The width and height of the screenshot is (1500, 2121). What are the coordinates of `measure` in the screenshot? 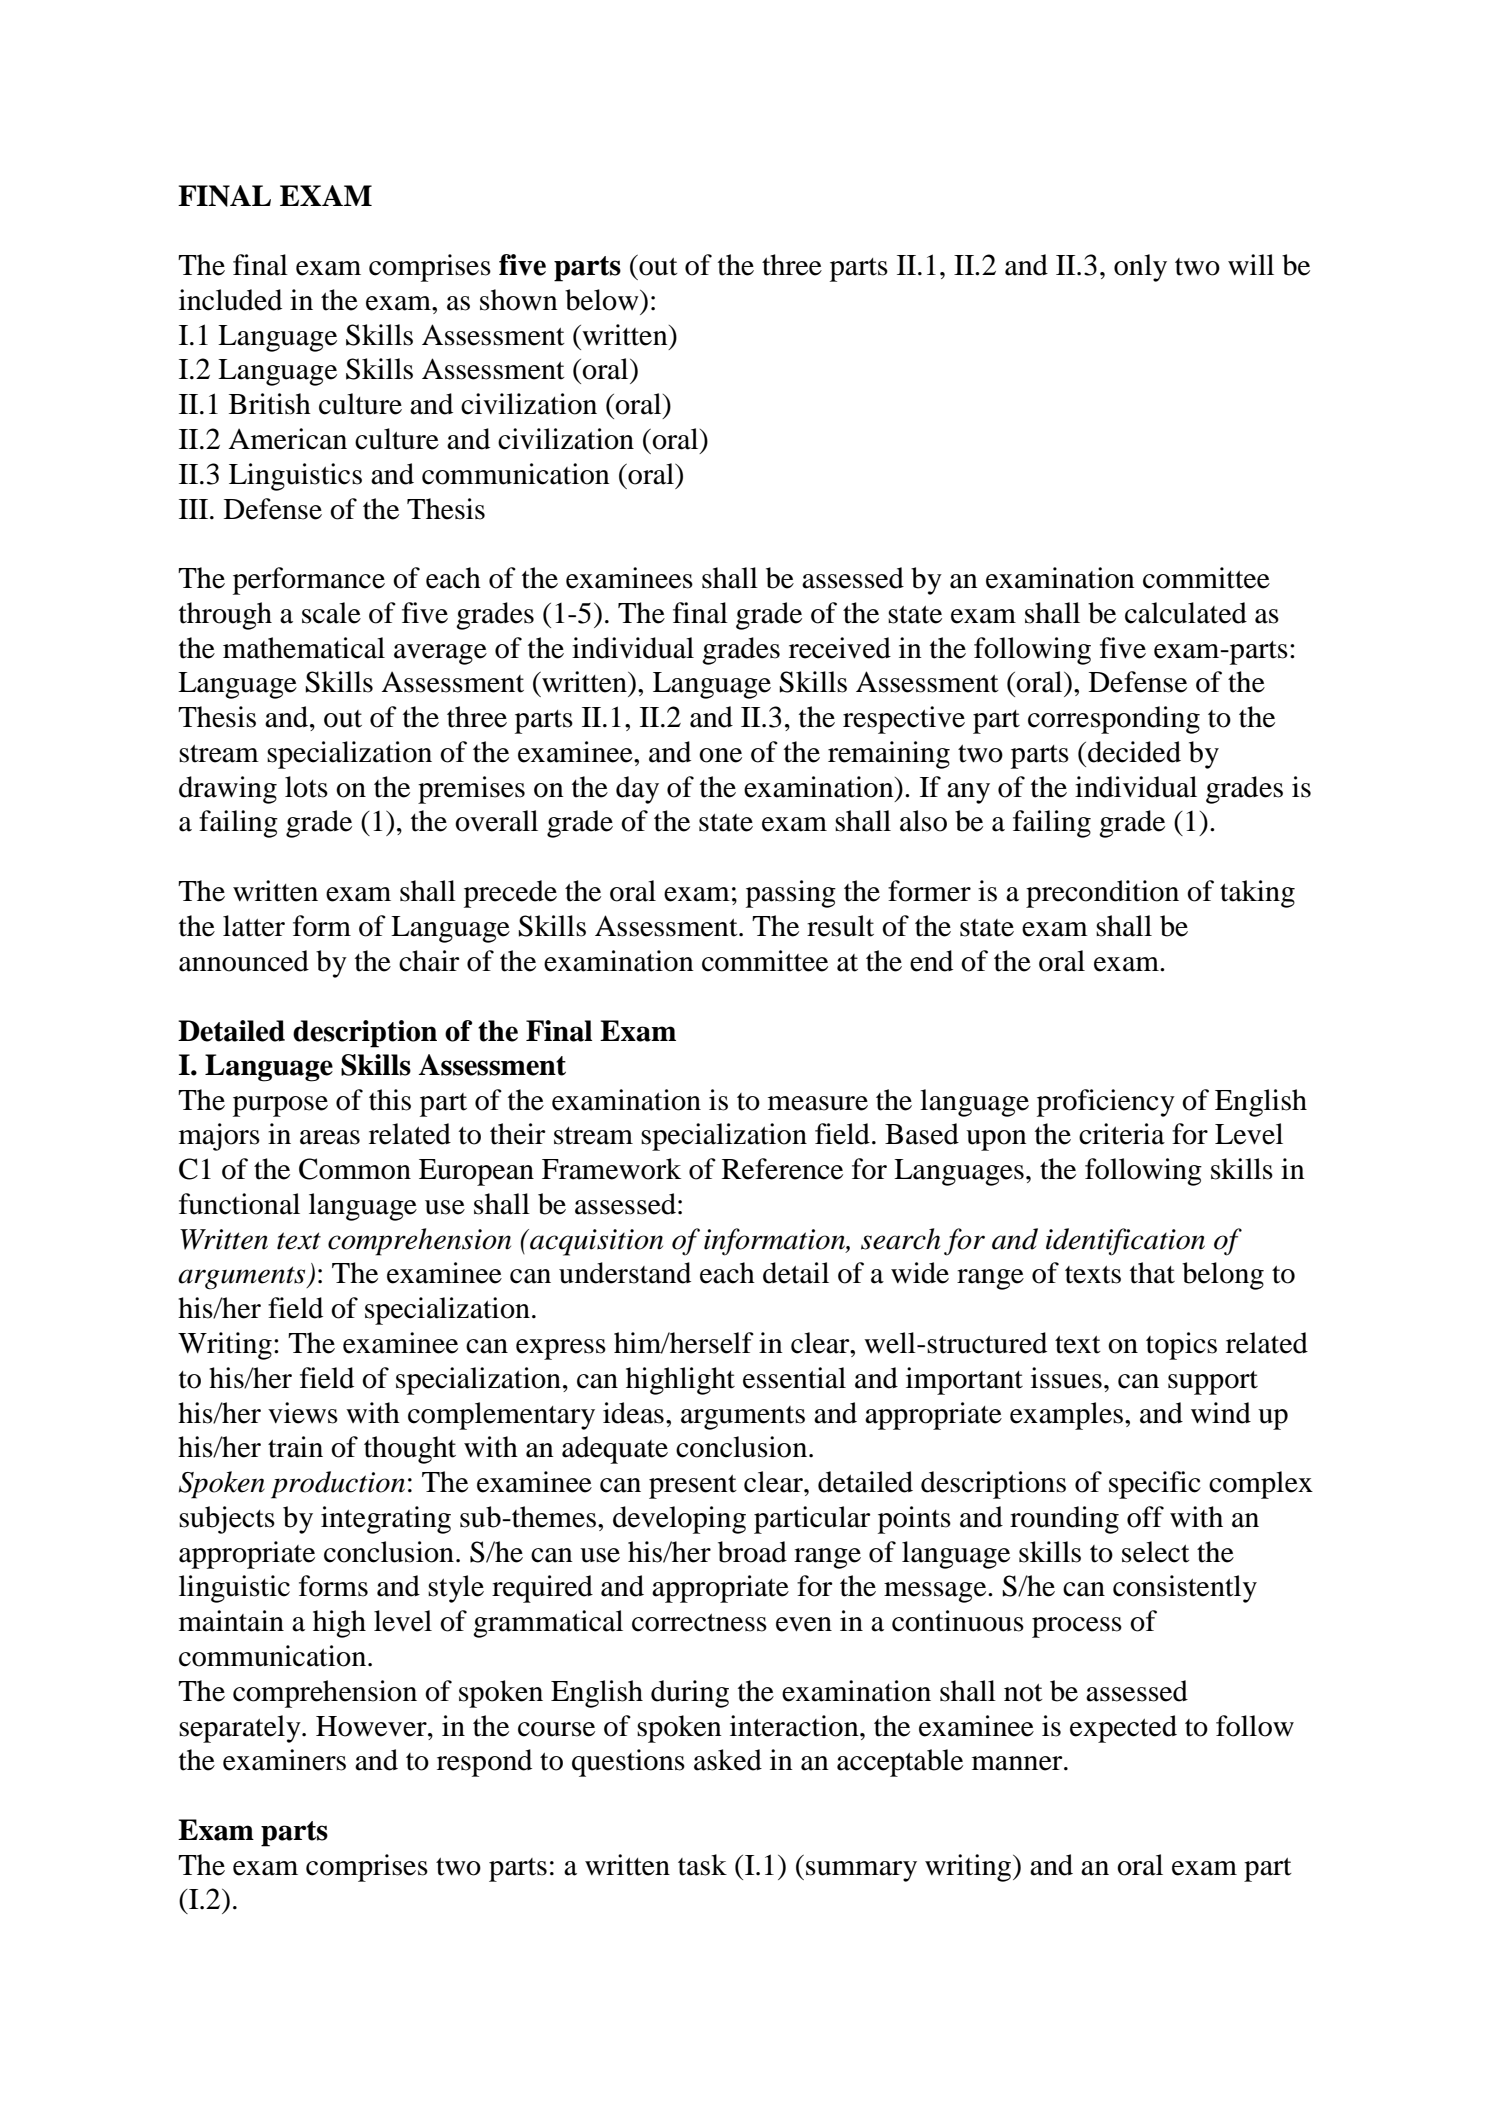 It's located at (818, 1103).
